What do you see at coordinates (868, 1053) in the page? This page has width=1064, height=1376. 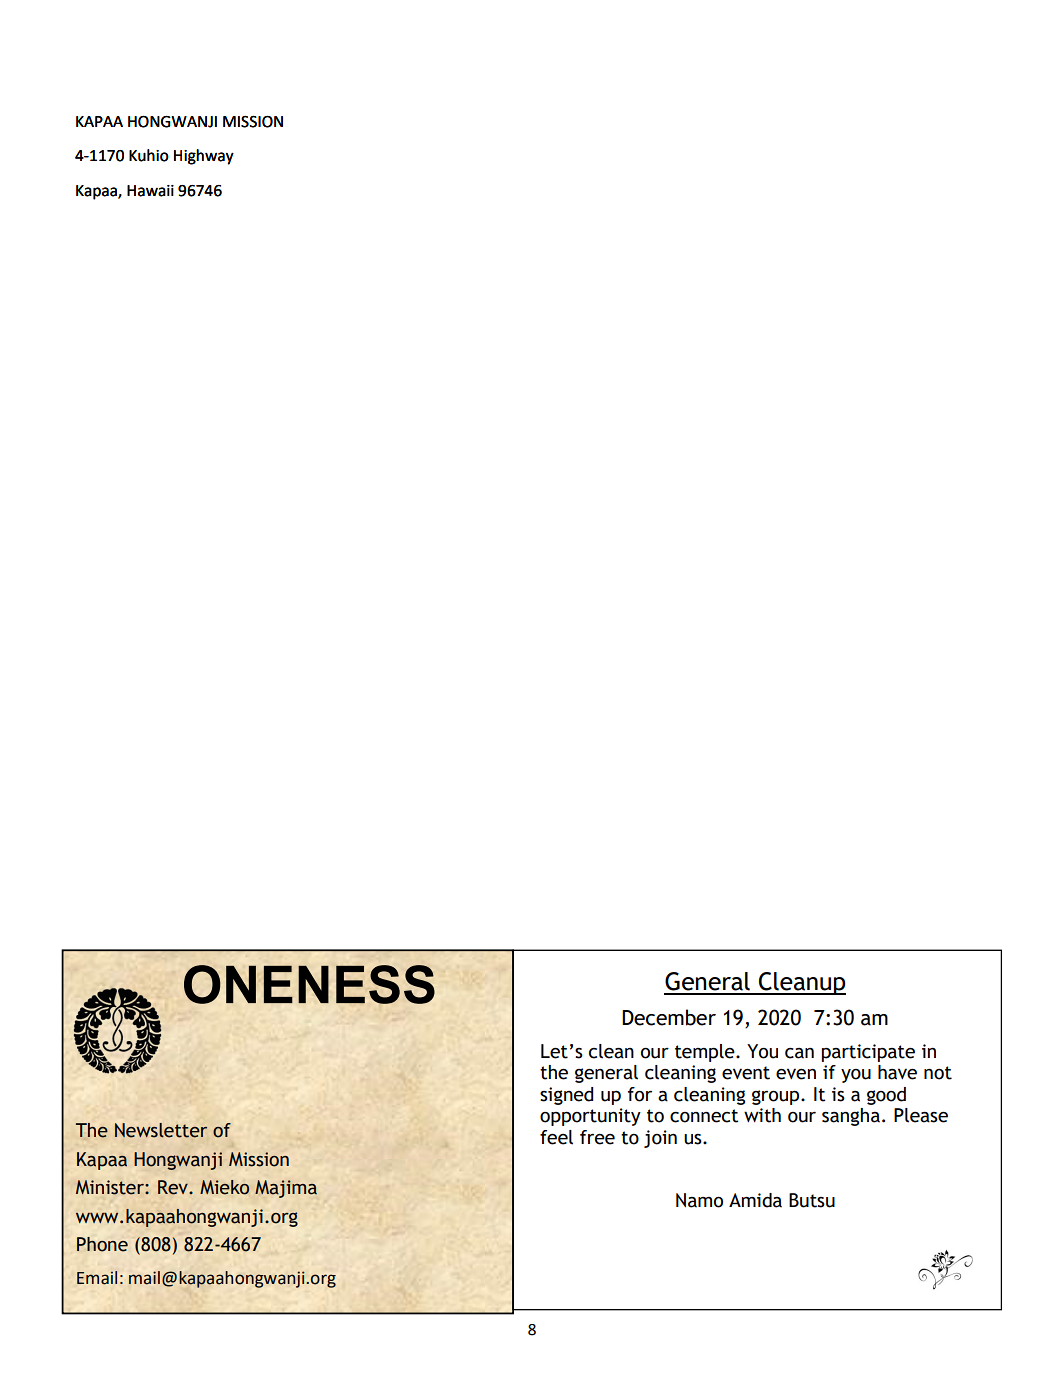 I see `participate` at bounding box center [868, 1053].
